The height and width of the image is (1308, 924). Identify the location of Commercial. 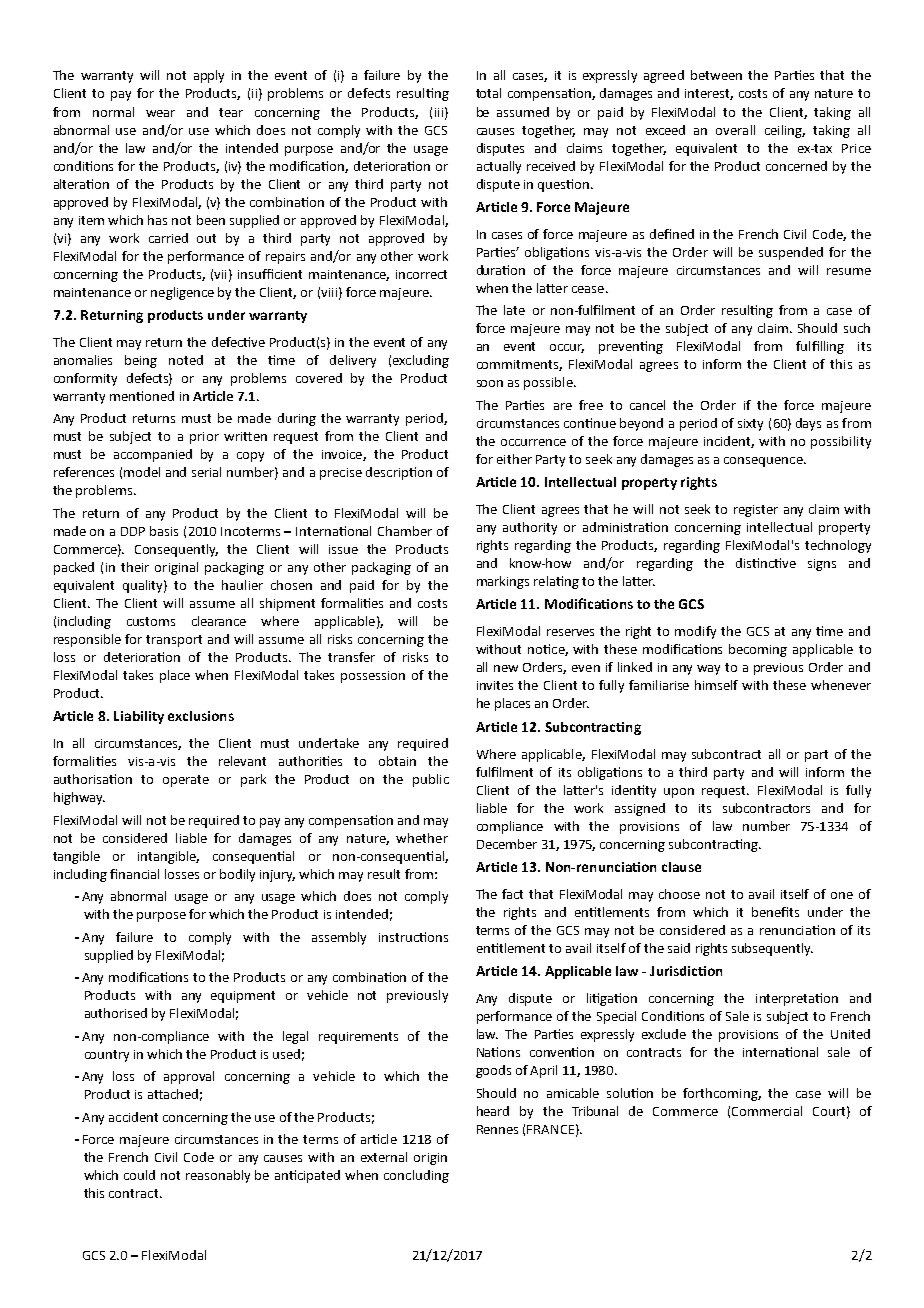
(767, 1111).
